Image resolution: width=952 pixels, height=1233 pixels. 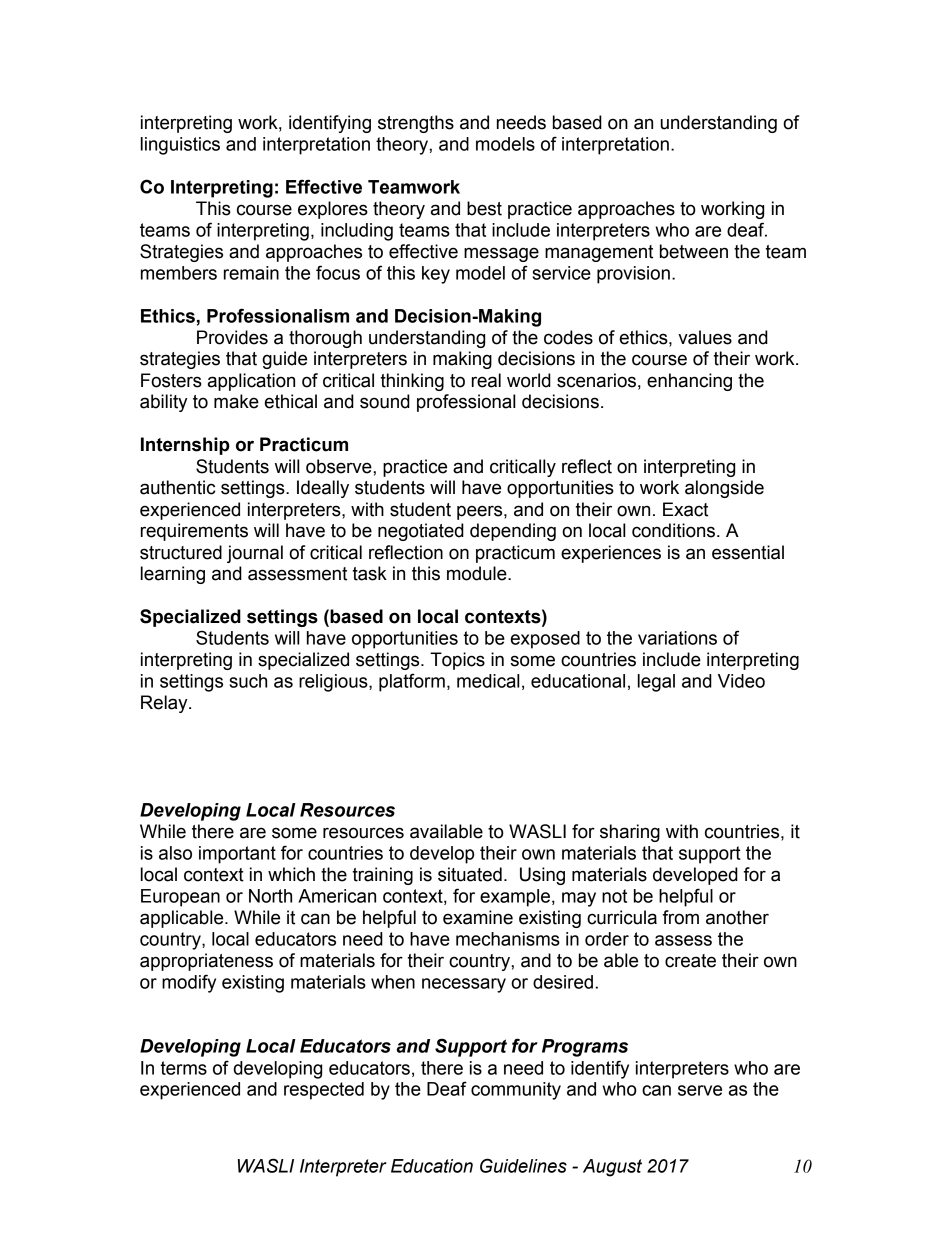 What do you see at coordinates (421, 532) in the screenshot?
I see `negotiated` at bounding box center [421, 532].
